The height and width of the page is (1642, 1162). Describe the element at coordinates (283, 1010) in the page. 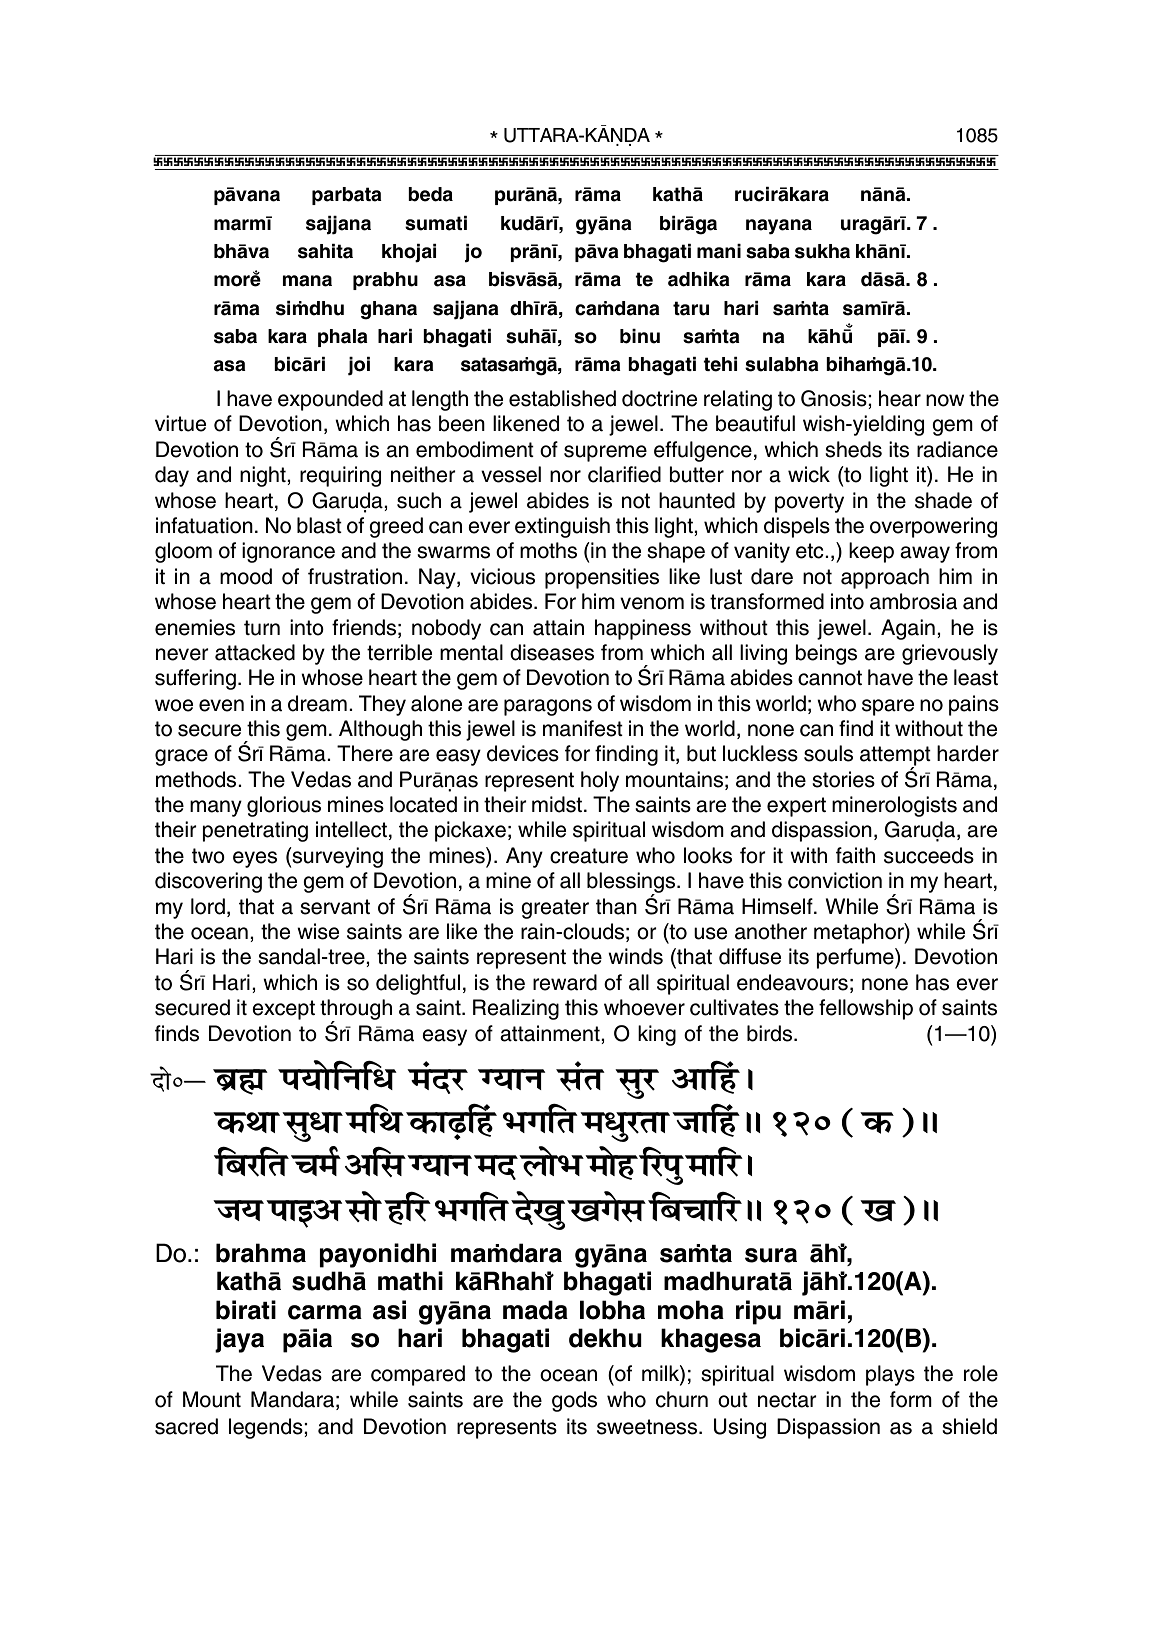

I see `except` at that location.
